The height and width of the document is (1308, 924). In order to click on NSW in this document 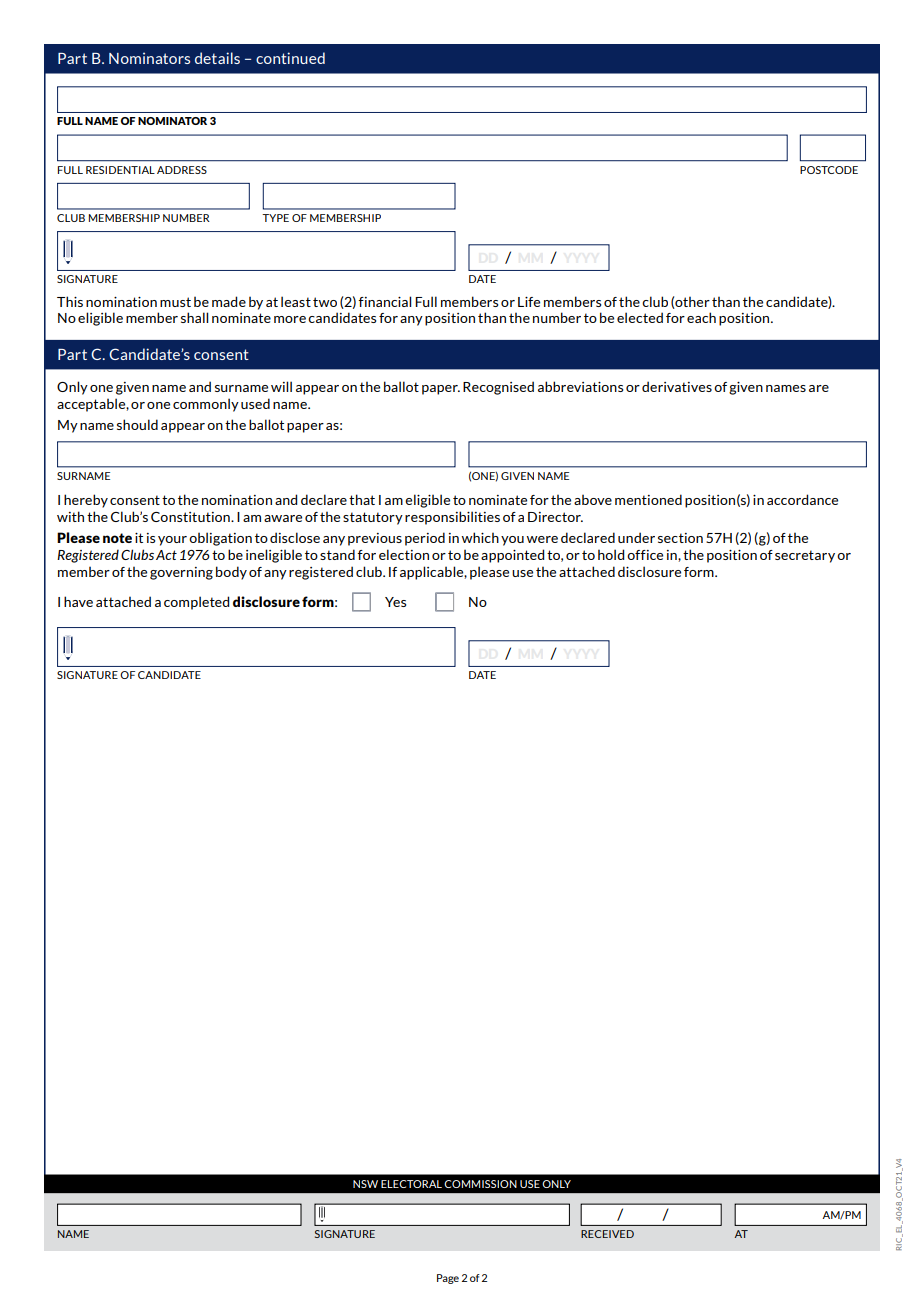, I will do `click(365, 1184)`.
